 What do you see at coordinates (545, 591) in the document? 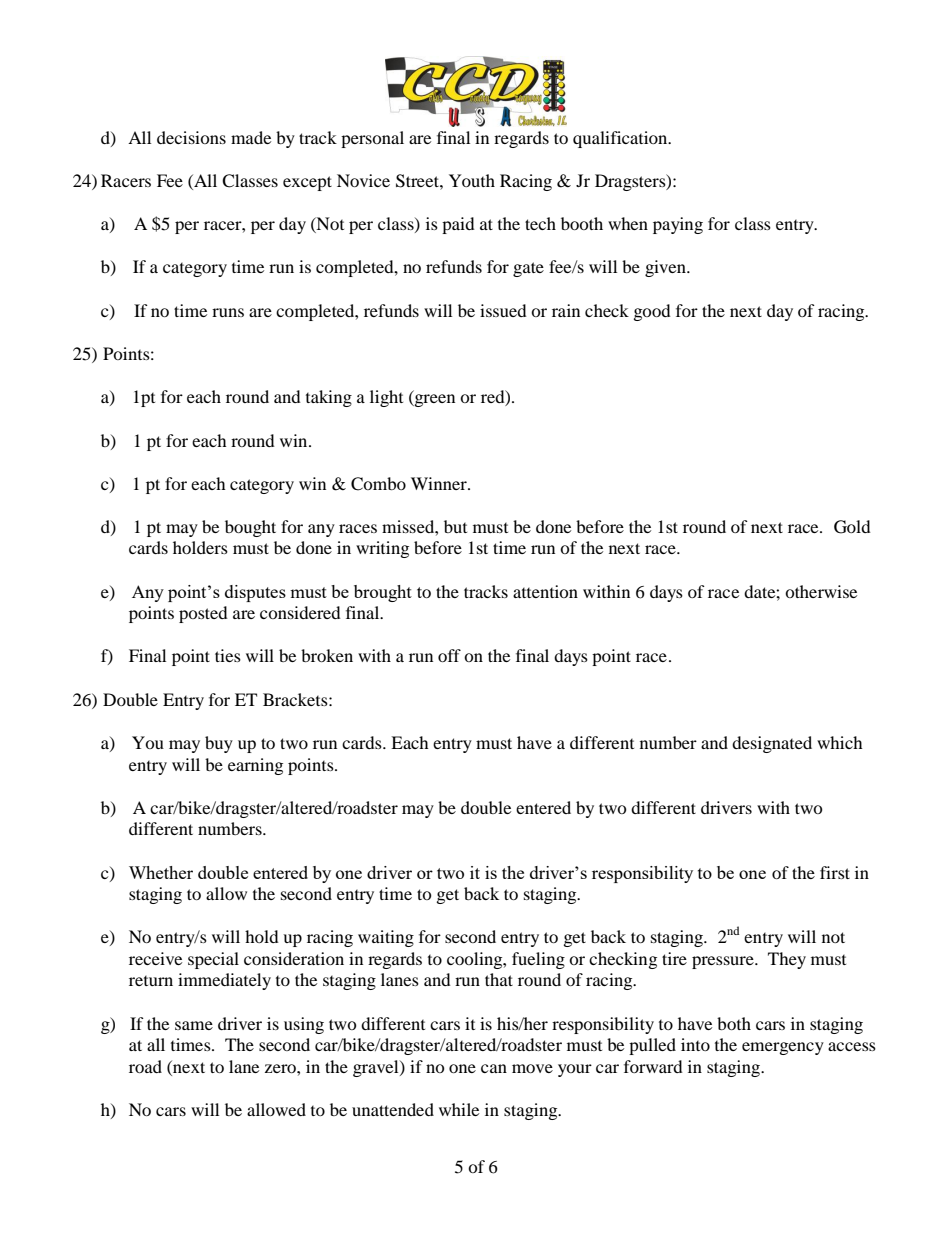
I see `attention` at bounding box center [545, 591].
